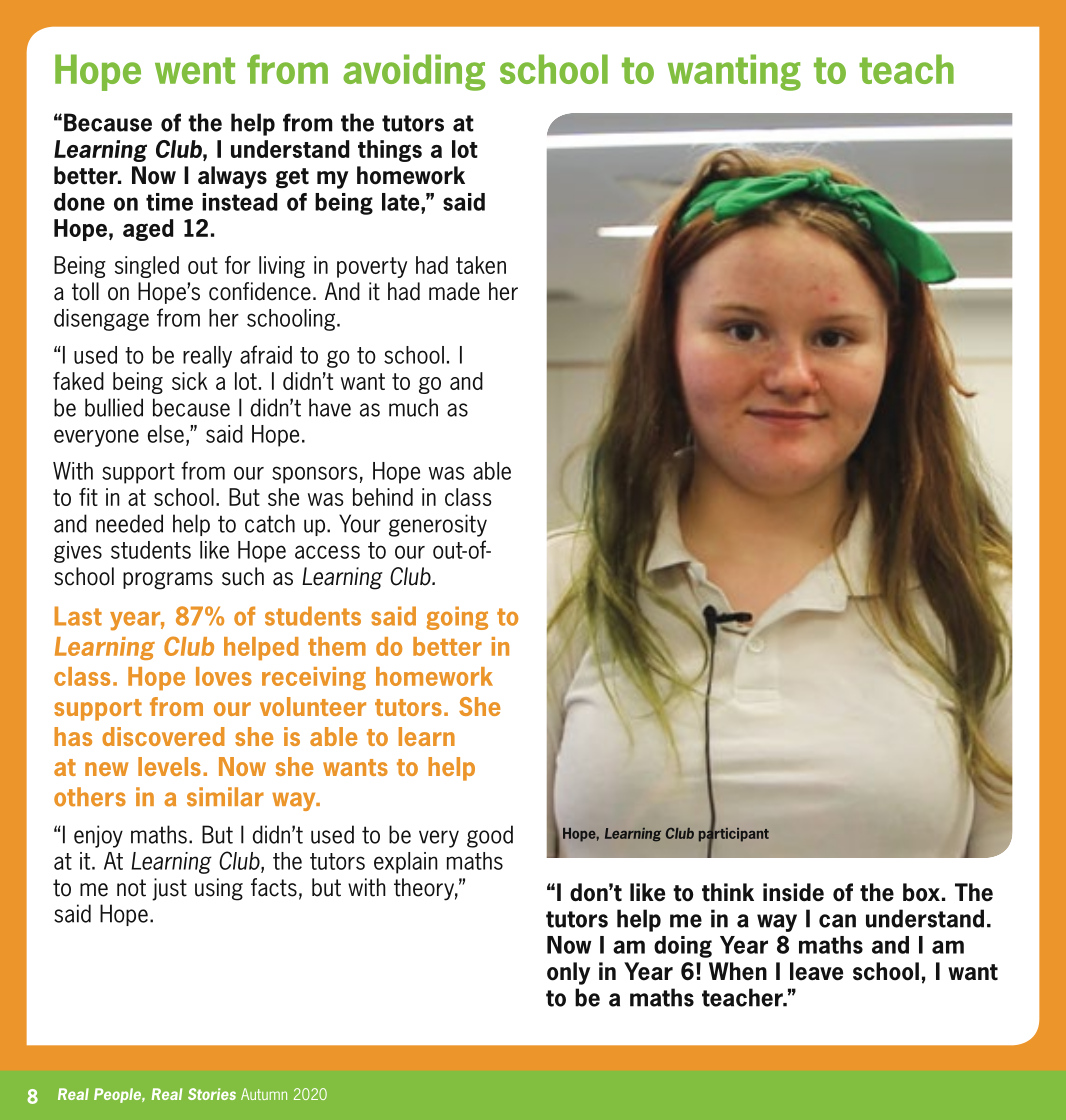 This screenshot has width=1066, height=1120. What do you see at coordinates (568, 973) in the screenshot?
I see `only` at bounding box center [568, 973].
